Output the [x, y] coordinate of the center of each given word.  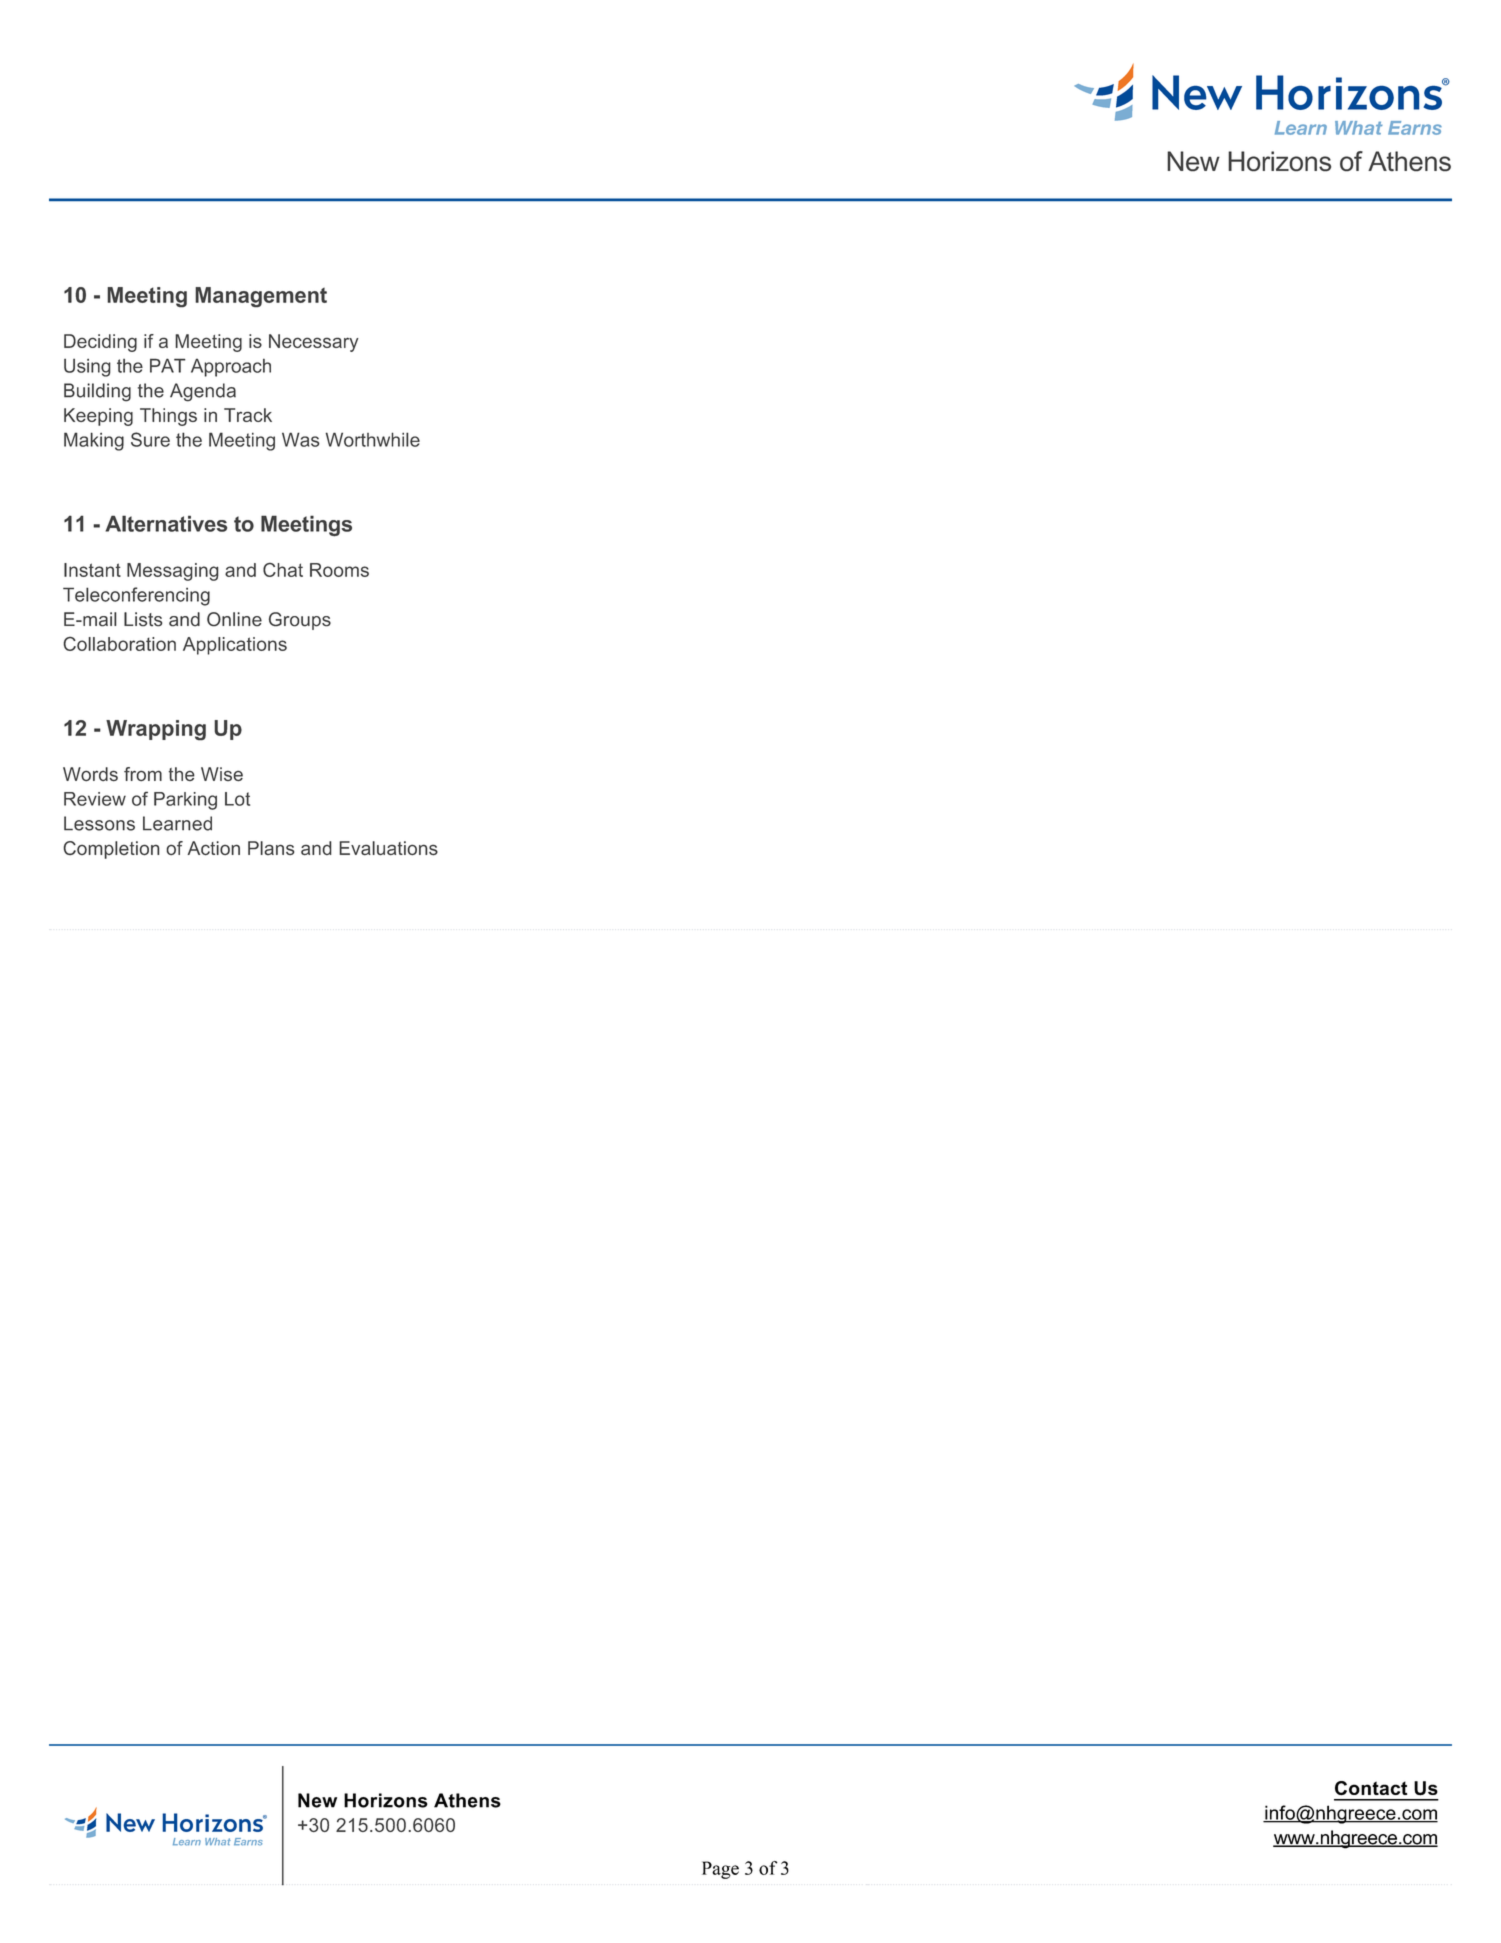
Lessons [99, 823]
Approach [231, 367]
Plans [271, 848]
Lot [237, 799]
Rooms [339, 570]
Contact [1371, 1788]
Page [720, 1870]
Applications [235, 646]
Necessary [314, 343]
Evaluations [388, 848]
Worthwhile [373, 439]
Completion [111, 850]
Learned [177, 823]
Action [213, 848]
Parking [185, 801]
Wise [222, 774]
